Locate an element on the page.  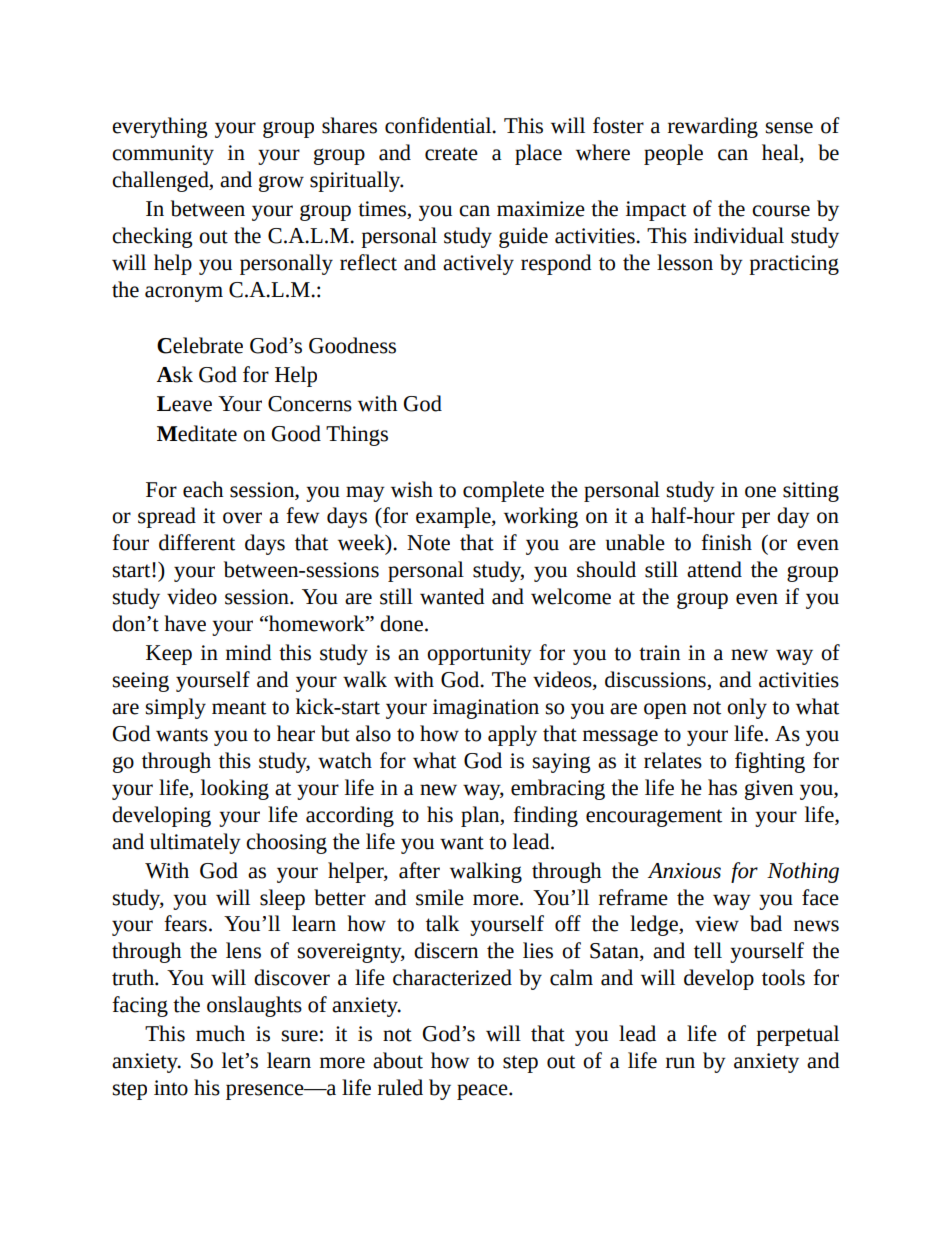
much is located at coordinates (220, 1033).
